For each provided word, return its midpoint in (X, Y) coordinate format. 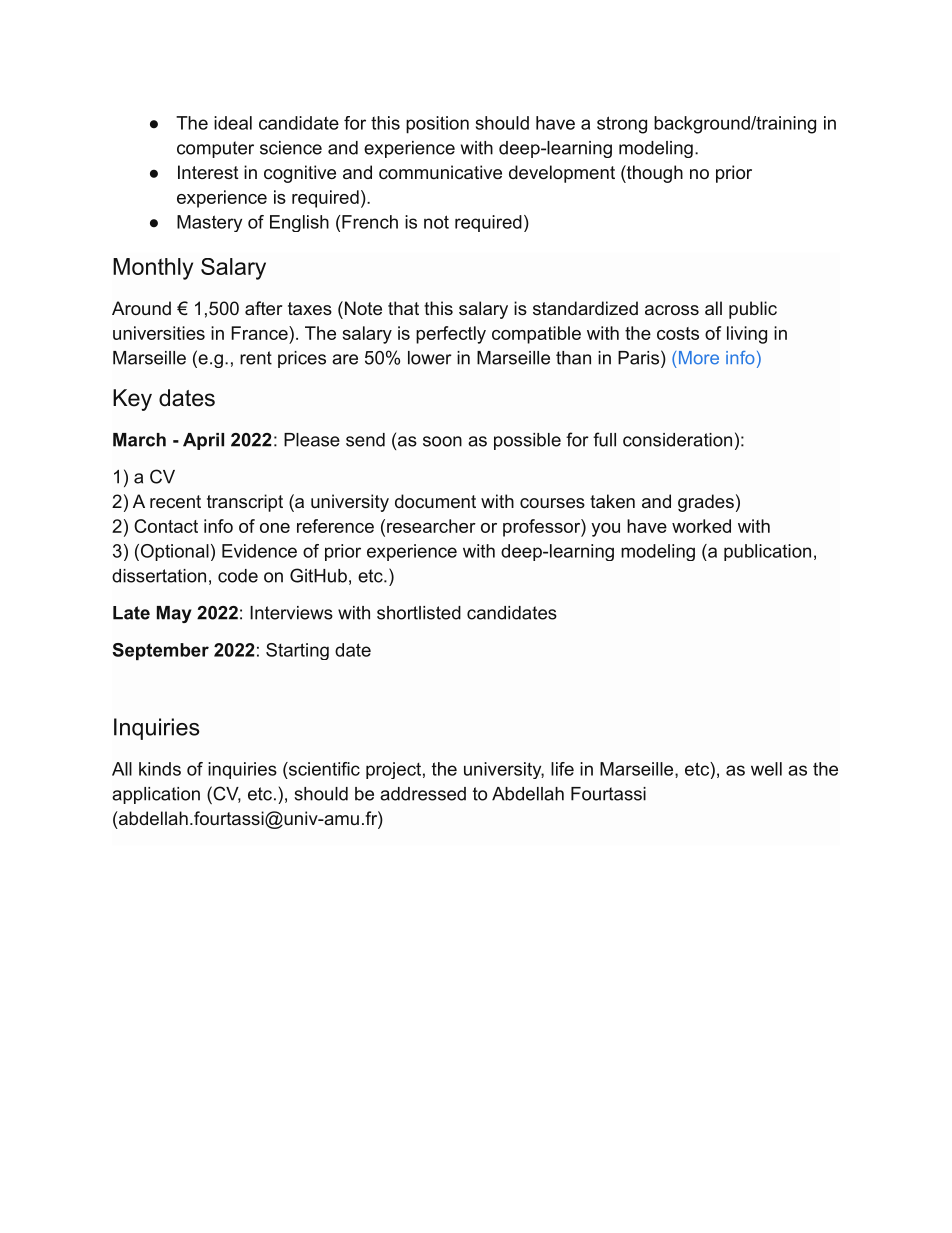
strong (622, 125)
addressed (423, 794)
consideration (677, 440)
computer (215, 149)
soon (442, 441)
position (437, 125)
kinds (160, 769)
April (203, 441)
